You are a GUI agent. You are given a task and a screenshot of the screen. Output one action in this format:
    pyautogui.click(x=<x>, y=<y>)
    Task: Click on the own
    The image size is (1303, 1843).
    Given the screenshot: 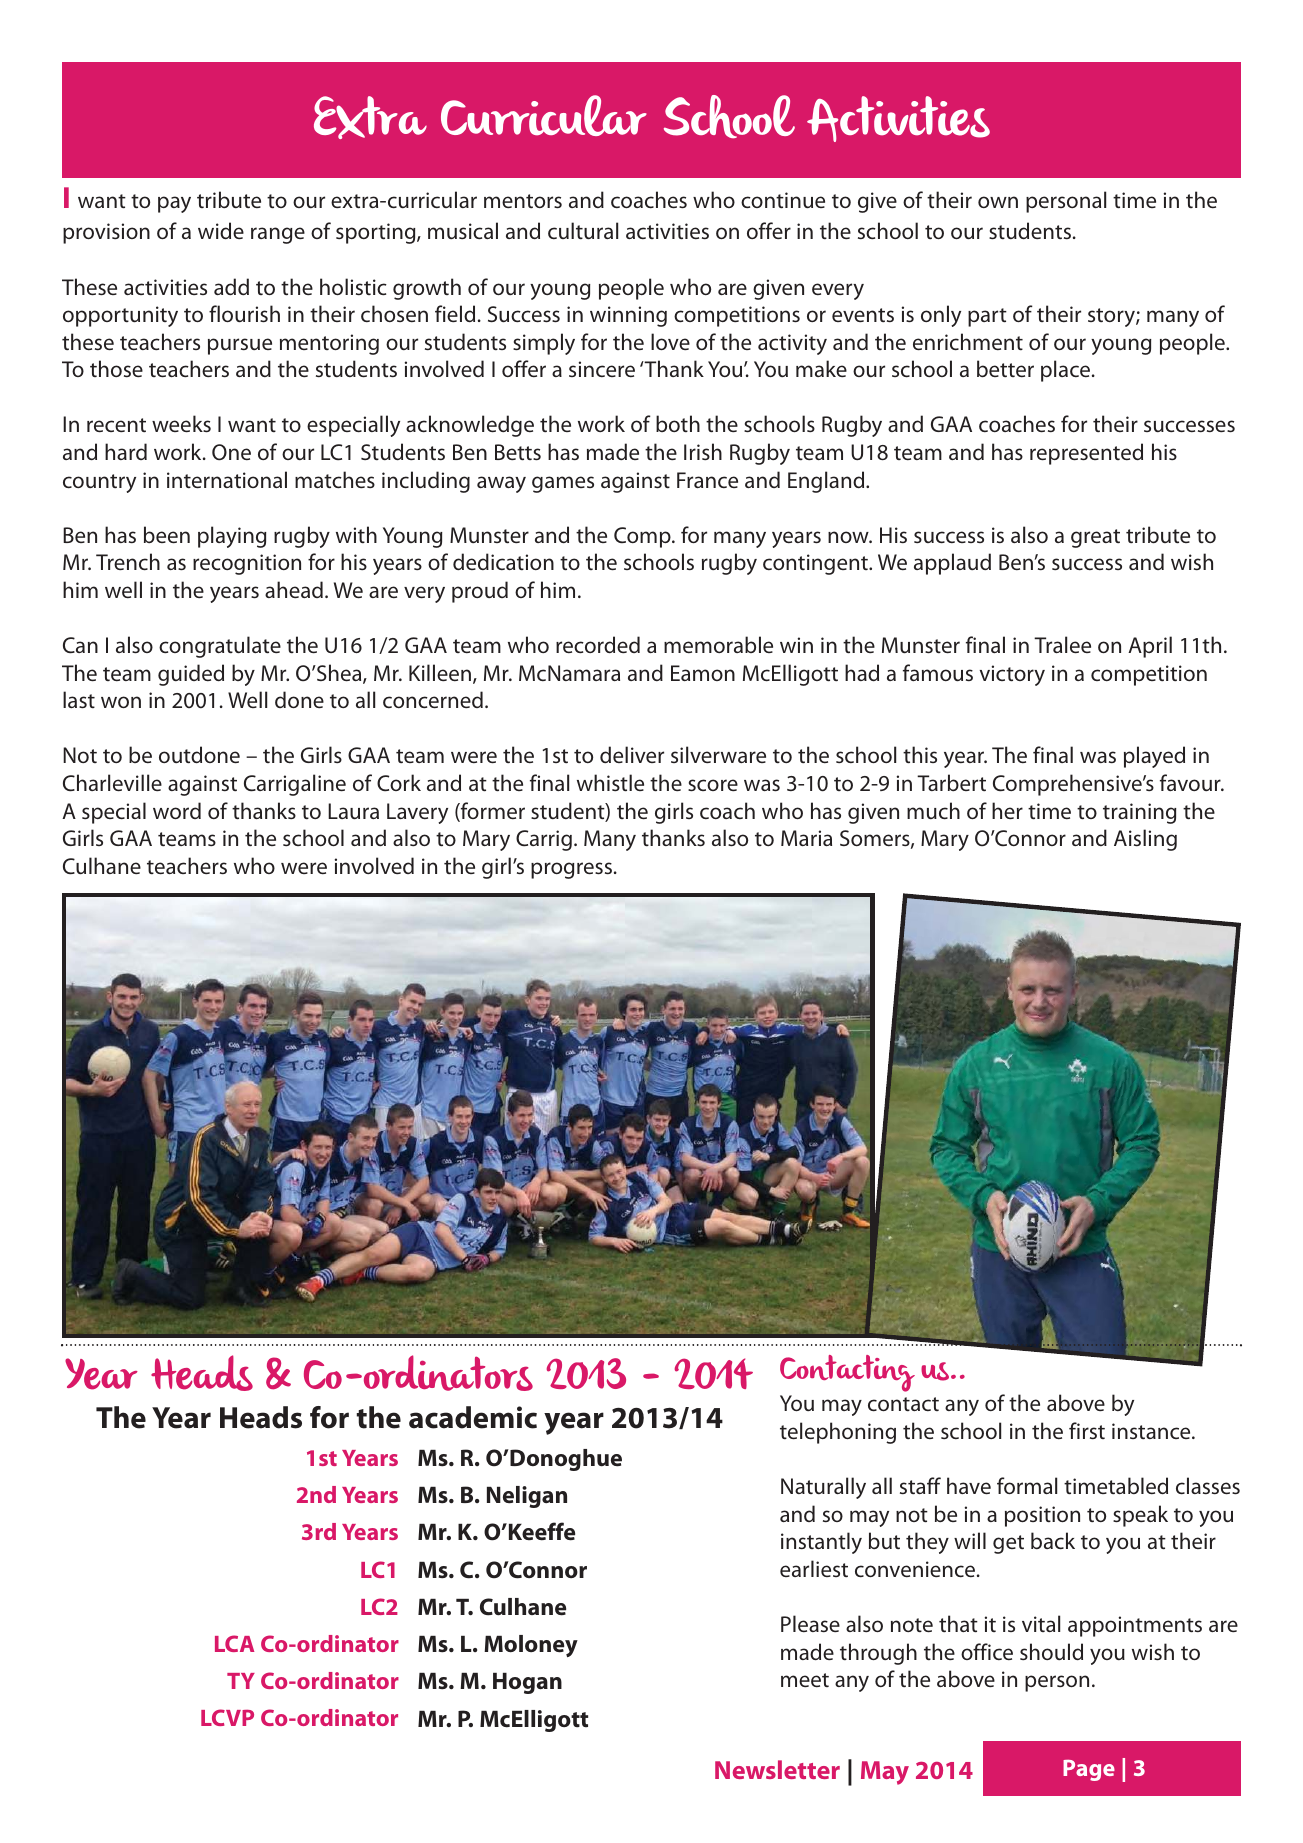 What is the action you would take?
    pyautogui.click(x=998, y=202)
